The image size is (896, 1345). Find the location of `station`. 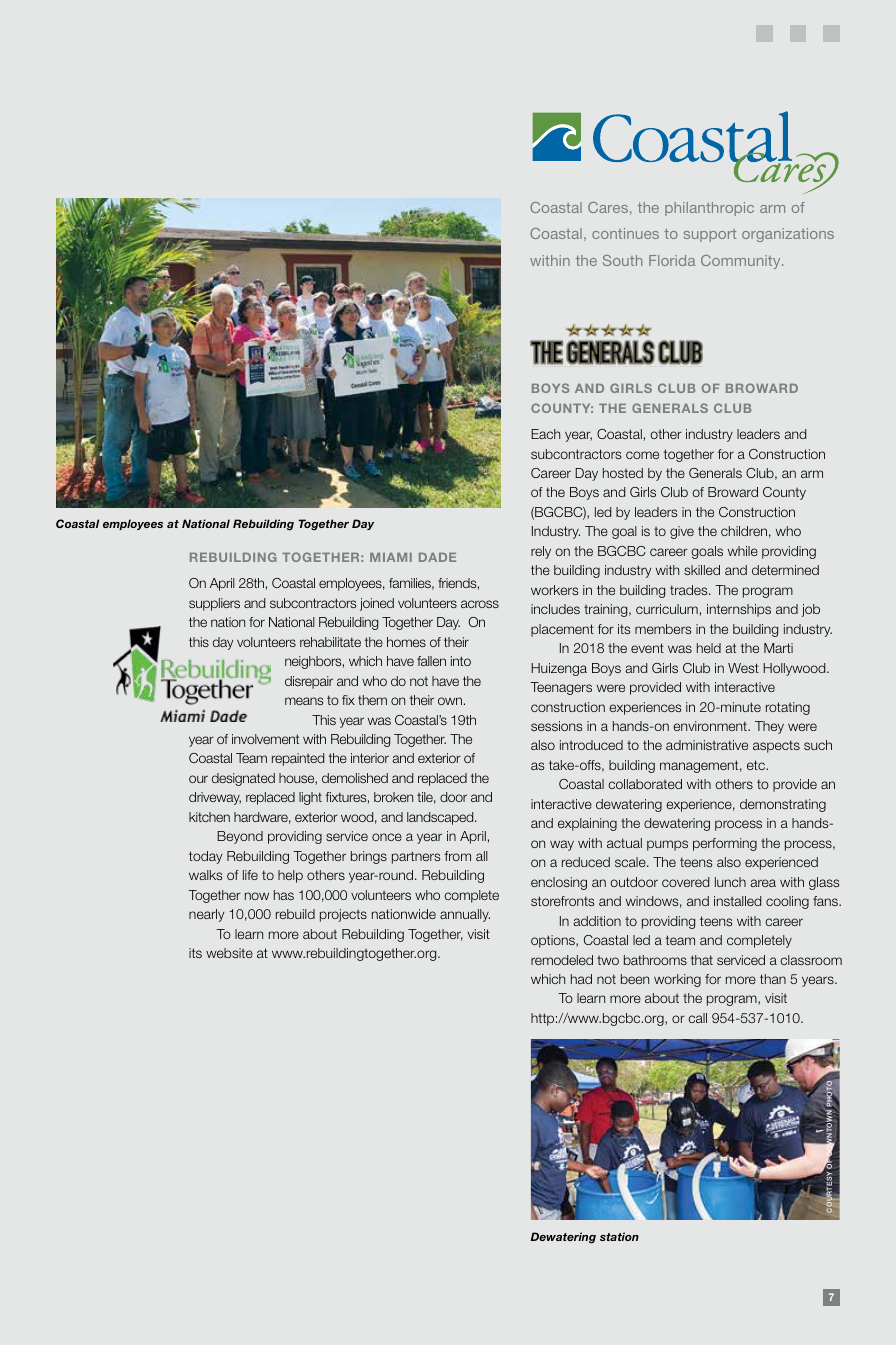

station is located at coordinates (619, 1236).
